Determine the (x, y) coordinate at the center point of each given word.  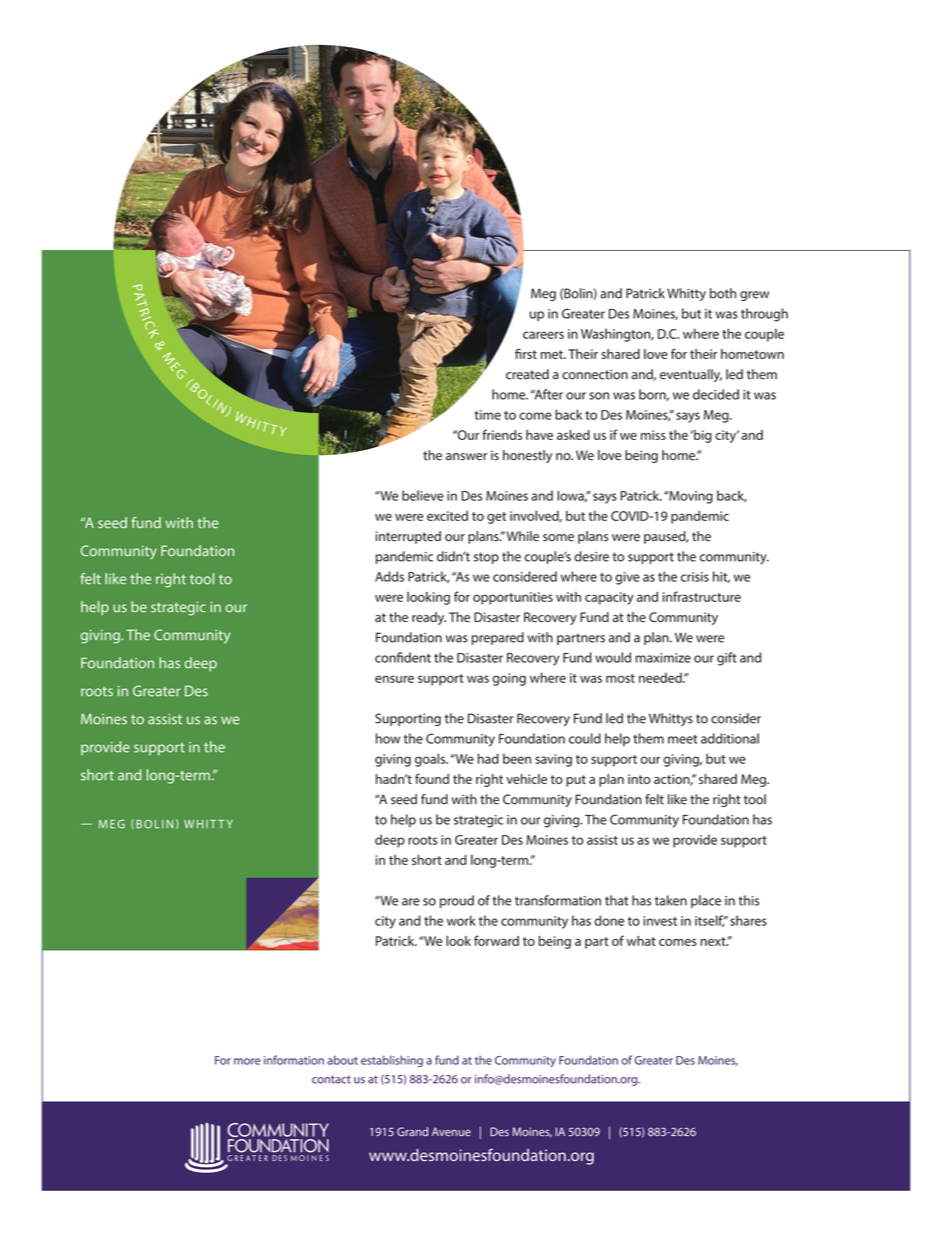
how (388, 738)
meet (682, 739)
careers (543, 335)
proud (457, 901)
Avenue (451, 1131)
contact (331, 1079)
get (496, 518)
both (723, 293)
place (706, 901)
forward (496, 940)
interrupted (408, 537)
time (487, 415)
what (641, 941)
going (509, 679)
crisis (695, 577)
